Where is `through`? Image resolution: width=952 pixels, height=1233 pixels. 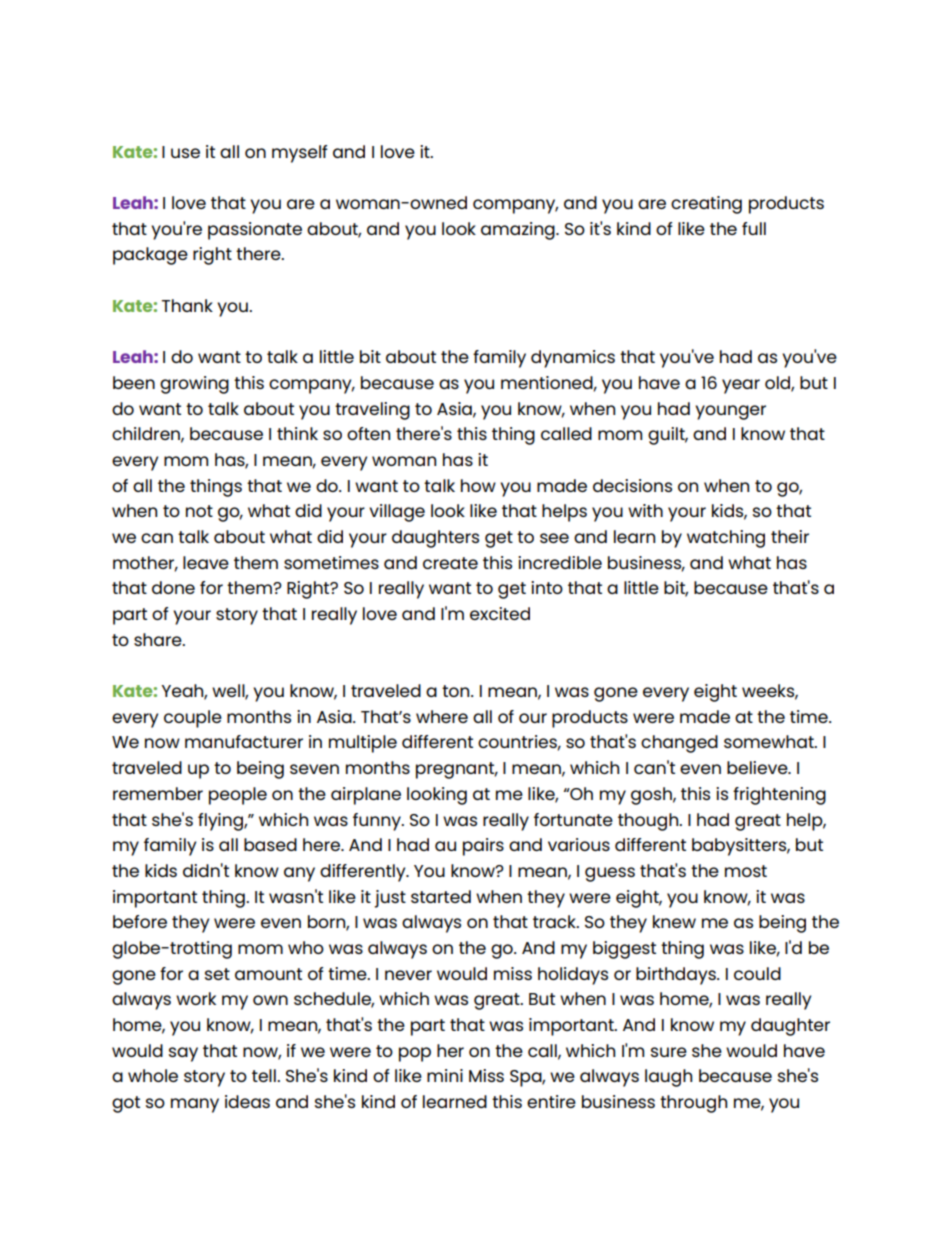
through is located at coordinates (693, 1104).
